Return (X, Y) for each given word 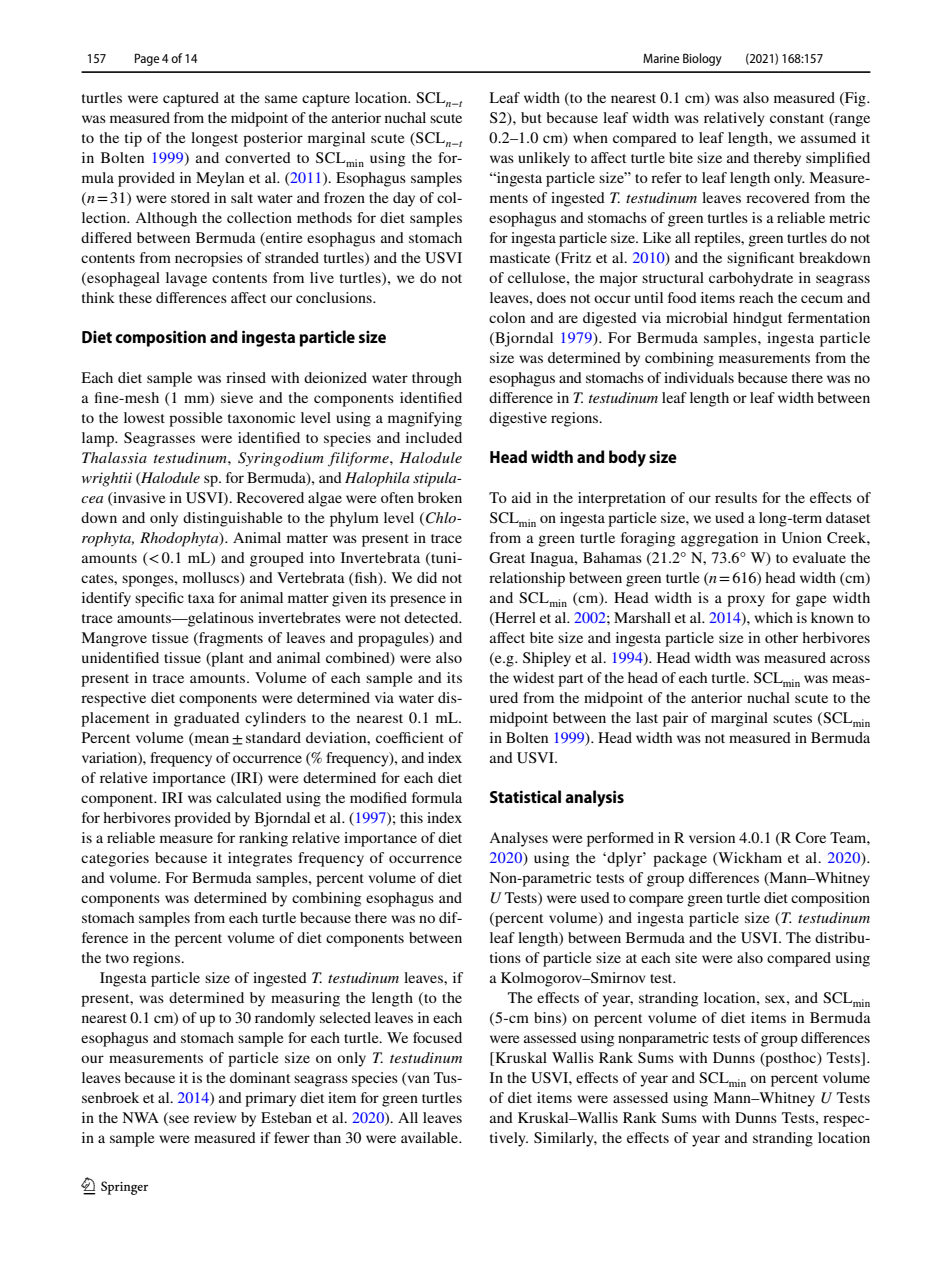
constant (797, 118)
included (434, 437)
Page (147, 59)
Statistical (525, 796)
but (531, 117)
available (430, 1137)
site (686, 957)
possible (195, 419)
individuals (699, 377)
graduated (207, 719)
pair (675, 719)
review (215, 1117)
